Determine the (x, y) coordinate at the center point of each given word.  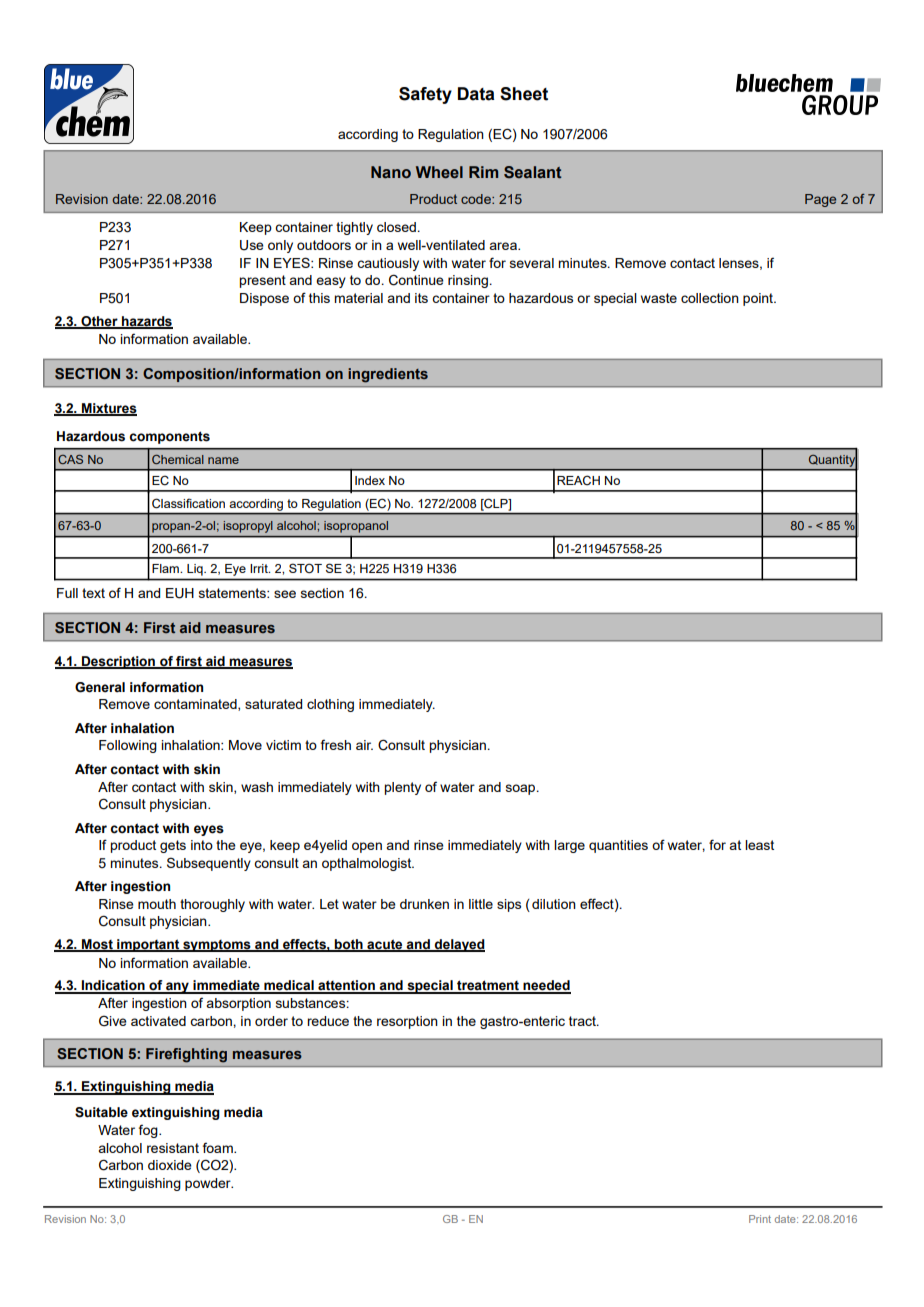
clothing (330, 705)
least (759, 845)
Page (820, 200)
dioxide (170, 1165)
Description (118, 662)
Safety (425, 95)
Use (252, 245)
